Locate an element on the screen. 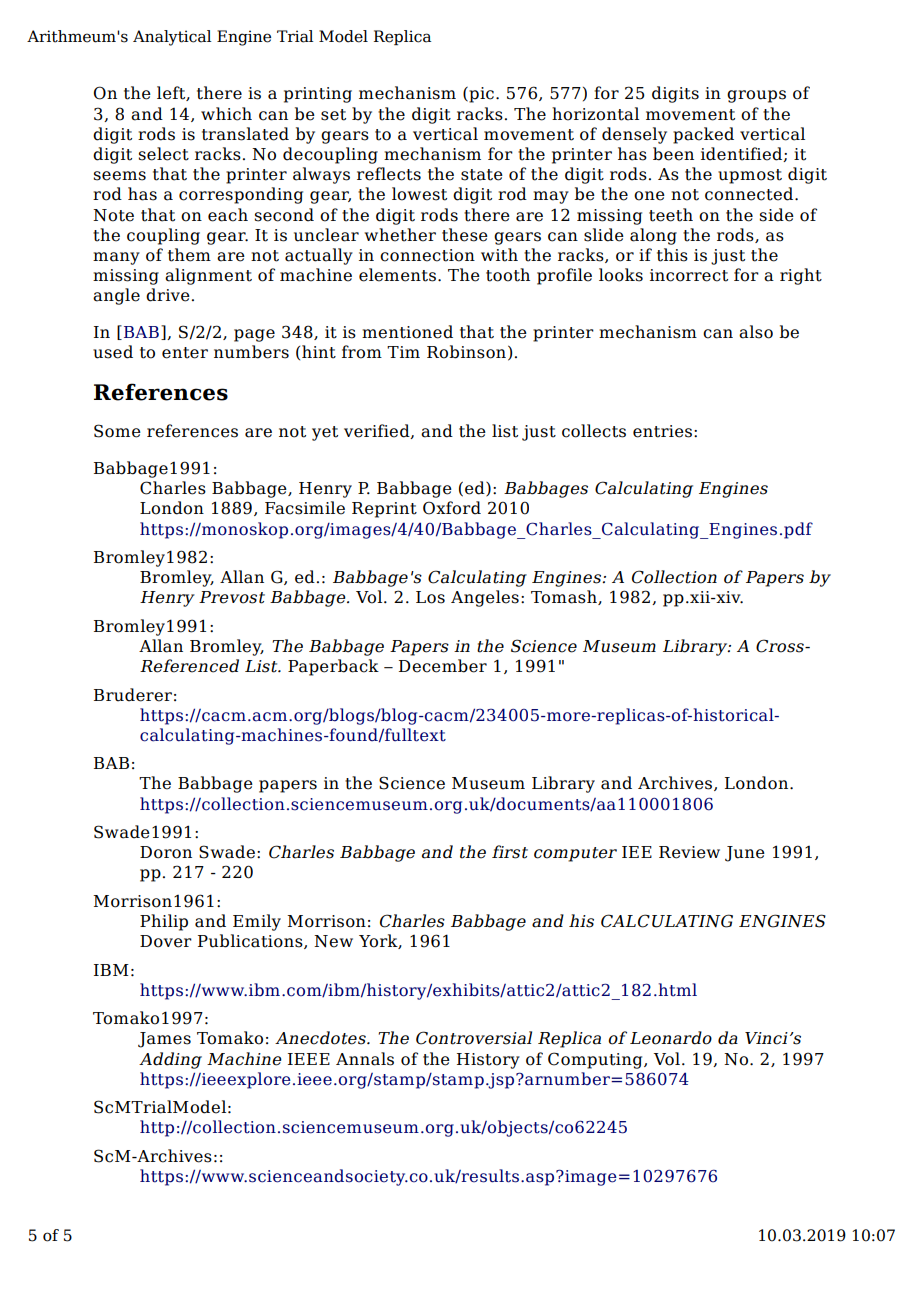  Oxford is located at coordinates (452, 508).
